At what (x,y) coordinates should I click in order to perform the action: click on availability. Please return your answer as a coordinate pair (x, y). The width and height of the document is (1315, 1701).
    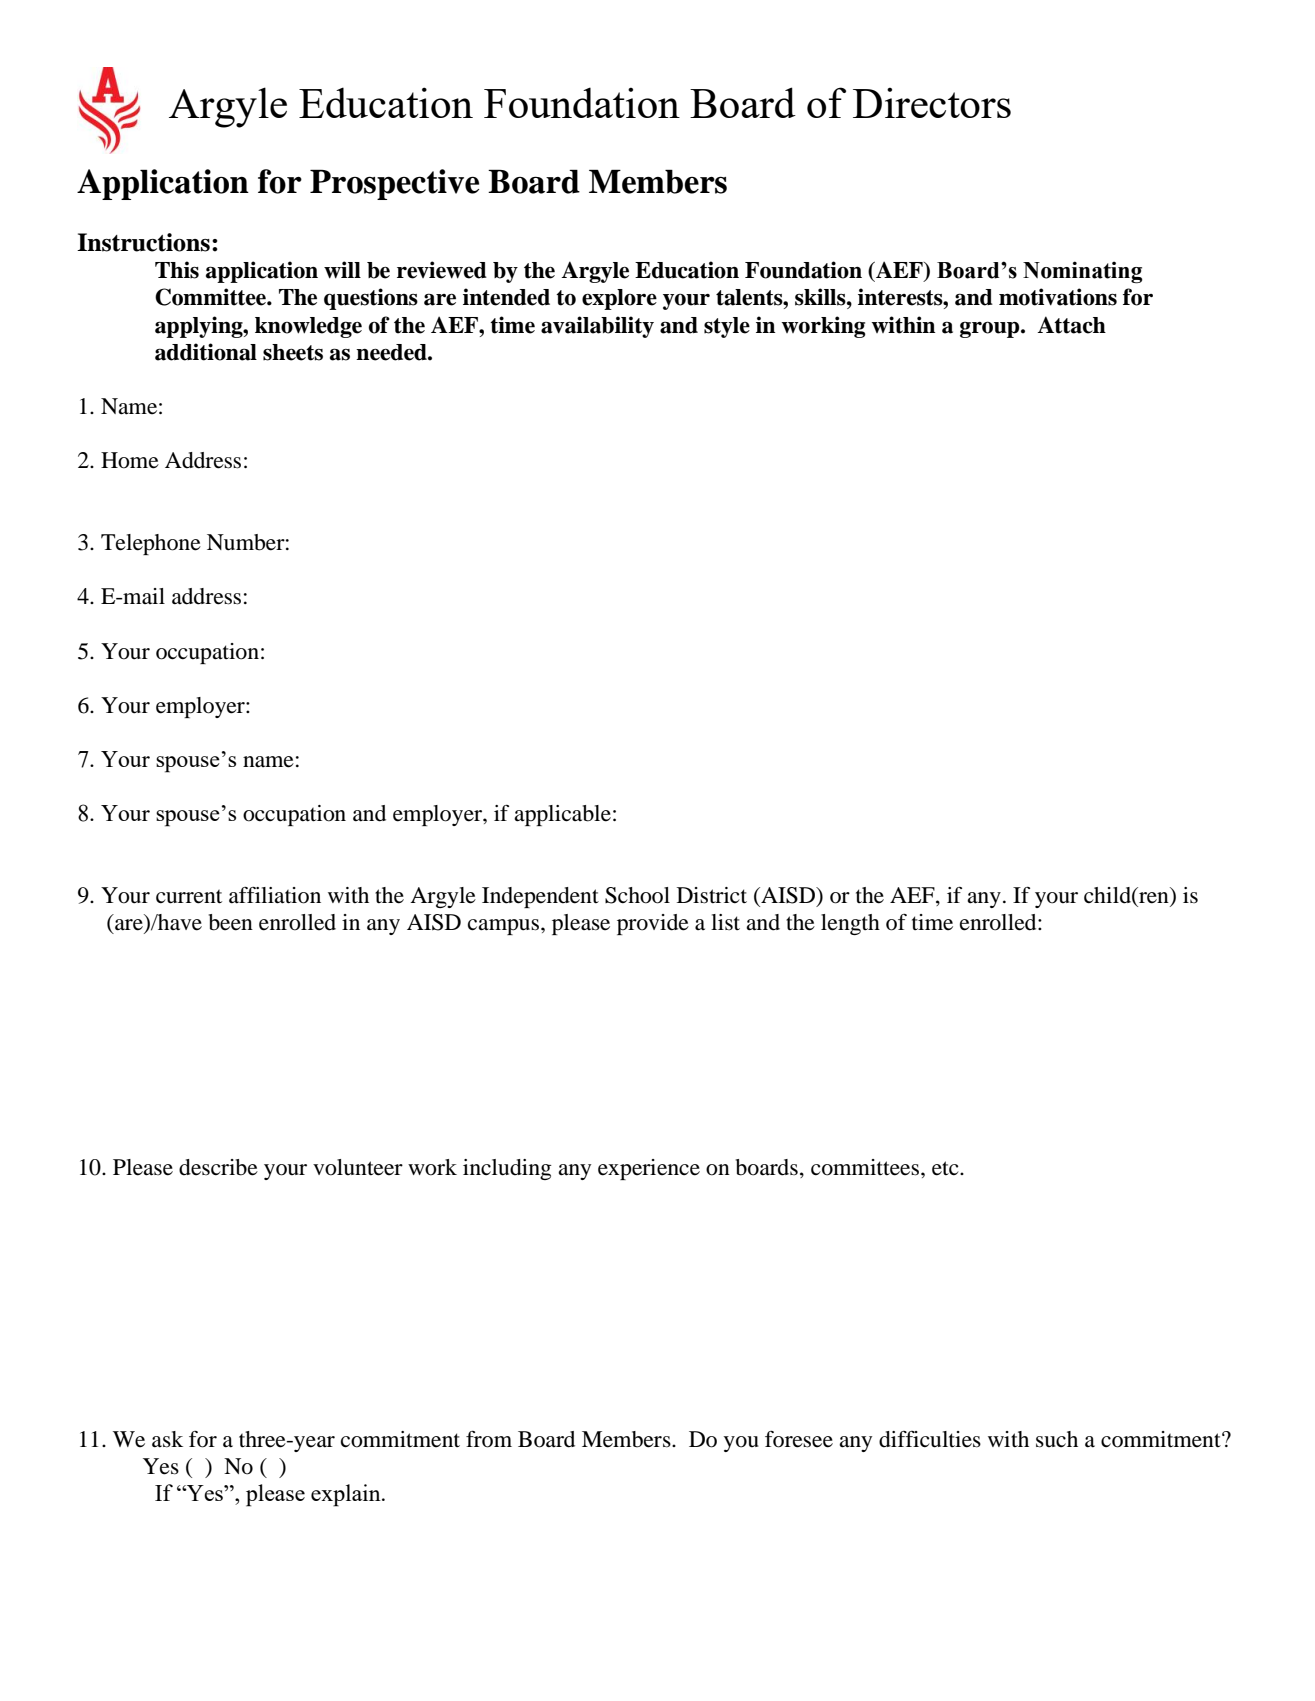
    Looking at the image, I should click on (597, 327).
